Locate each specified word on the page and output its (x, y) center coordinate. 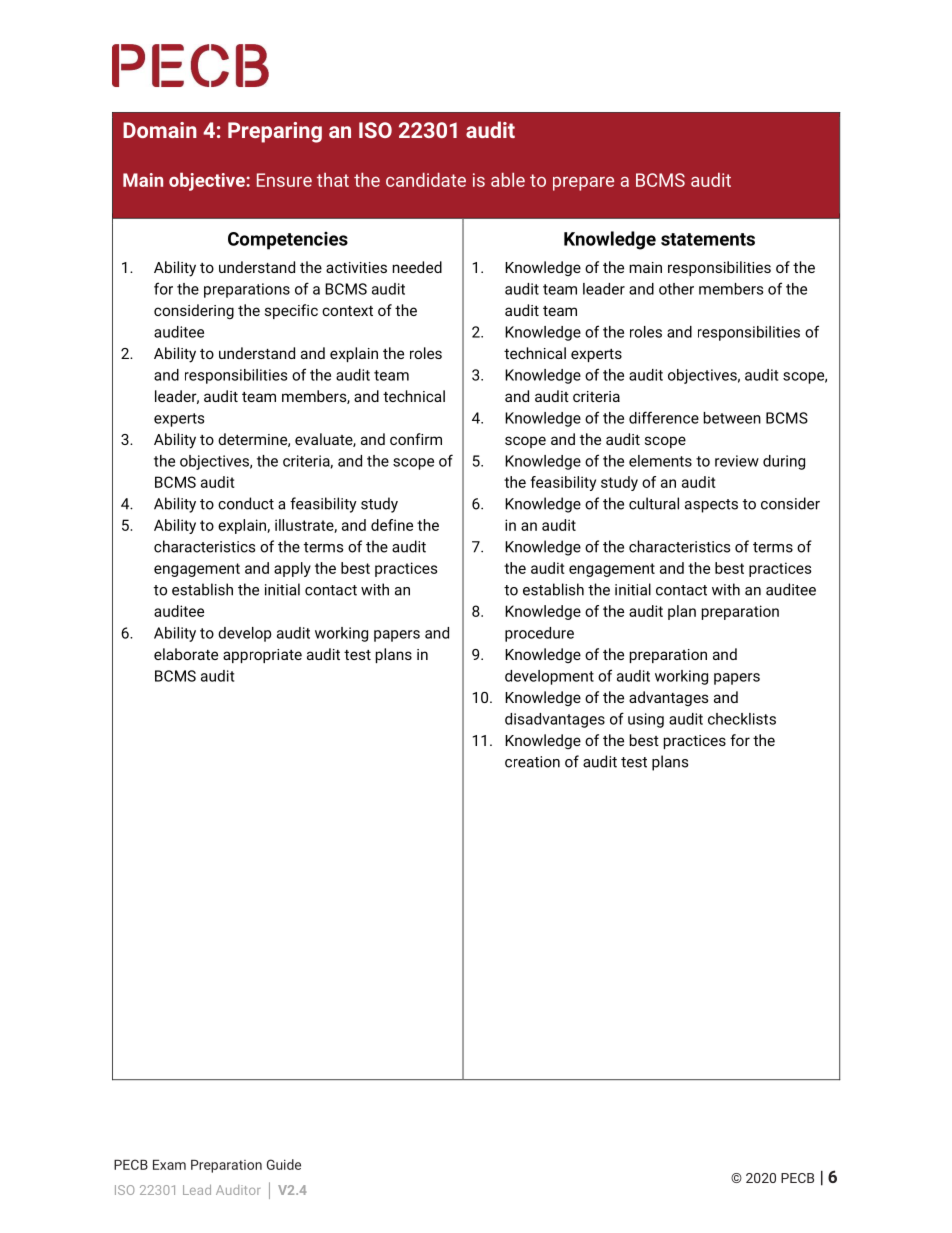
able (508, 180)
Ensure (284, 180)
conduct (246, 503)
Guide (284, 1164)
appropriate (262, 656)
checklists (742, 719)
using (646, 720)
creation (532, 762)
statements (708, 239)
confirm (416, 439)
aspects (711, 506)
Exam (169, 1164)
